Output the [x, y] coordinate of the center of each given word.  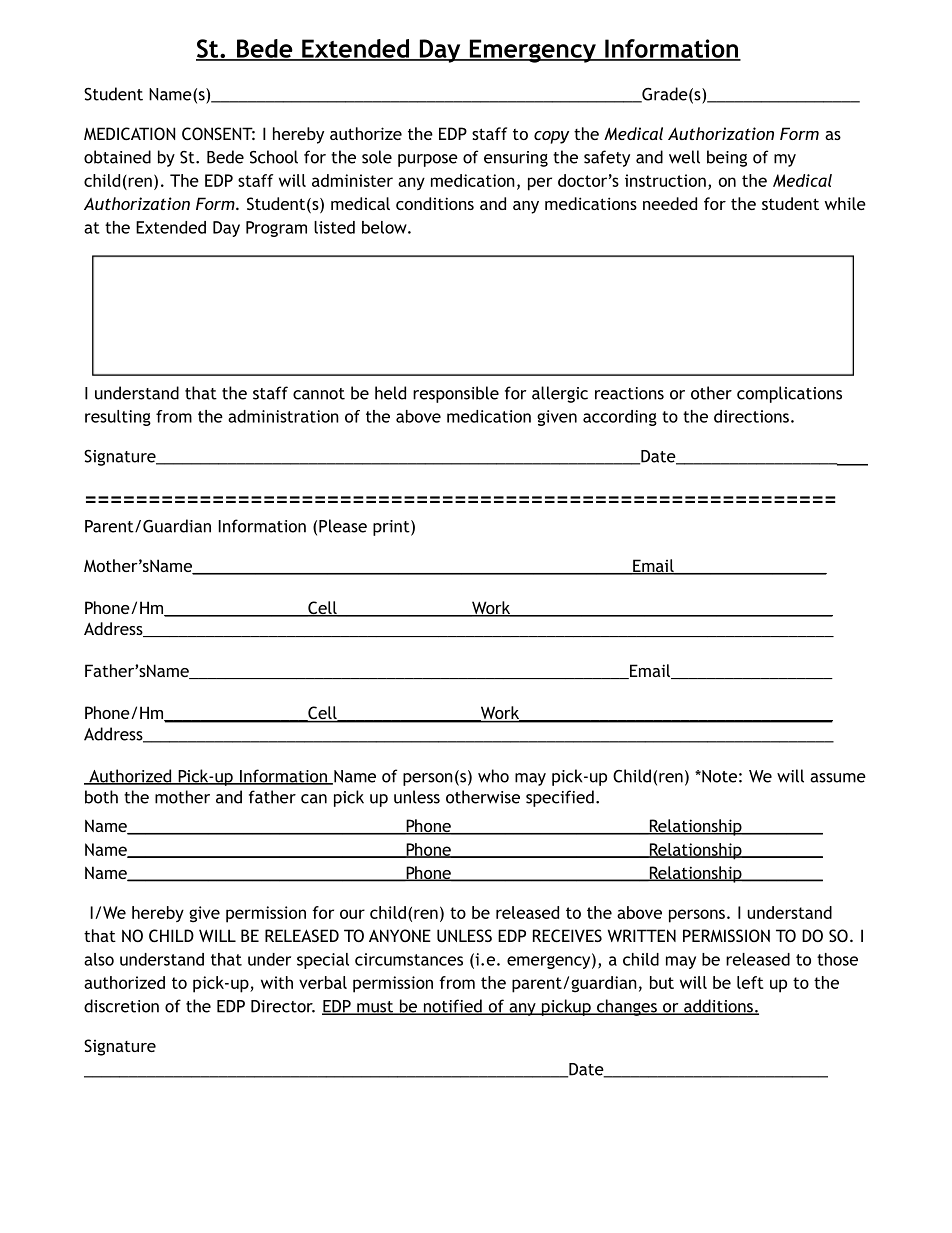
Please [343, 526]
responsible [456, 394]
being [727, 158]
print [392, 528]
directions [751, 416]
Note [718, 776]
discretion [121, 1006]
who [493, 776]
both [101, 797]
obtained [117, 157]
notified [452, 1007]
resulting [118, 418]
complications [789, 394]
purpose [428, 160]
